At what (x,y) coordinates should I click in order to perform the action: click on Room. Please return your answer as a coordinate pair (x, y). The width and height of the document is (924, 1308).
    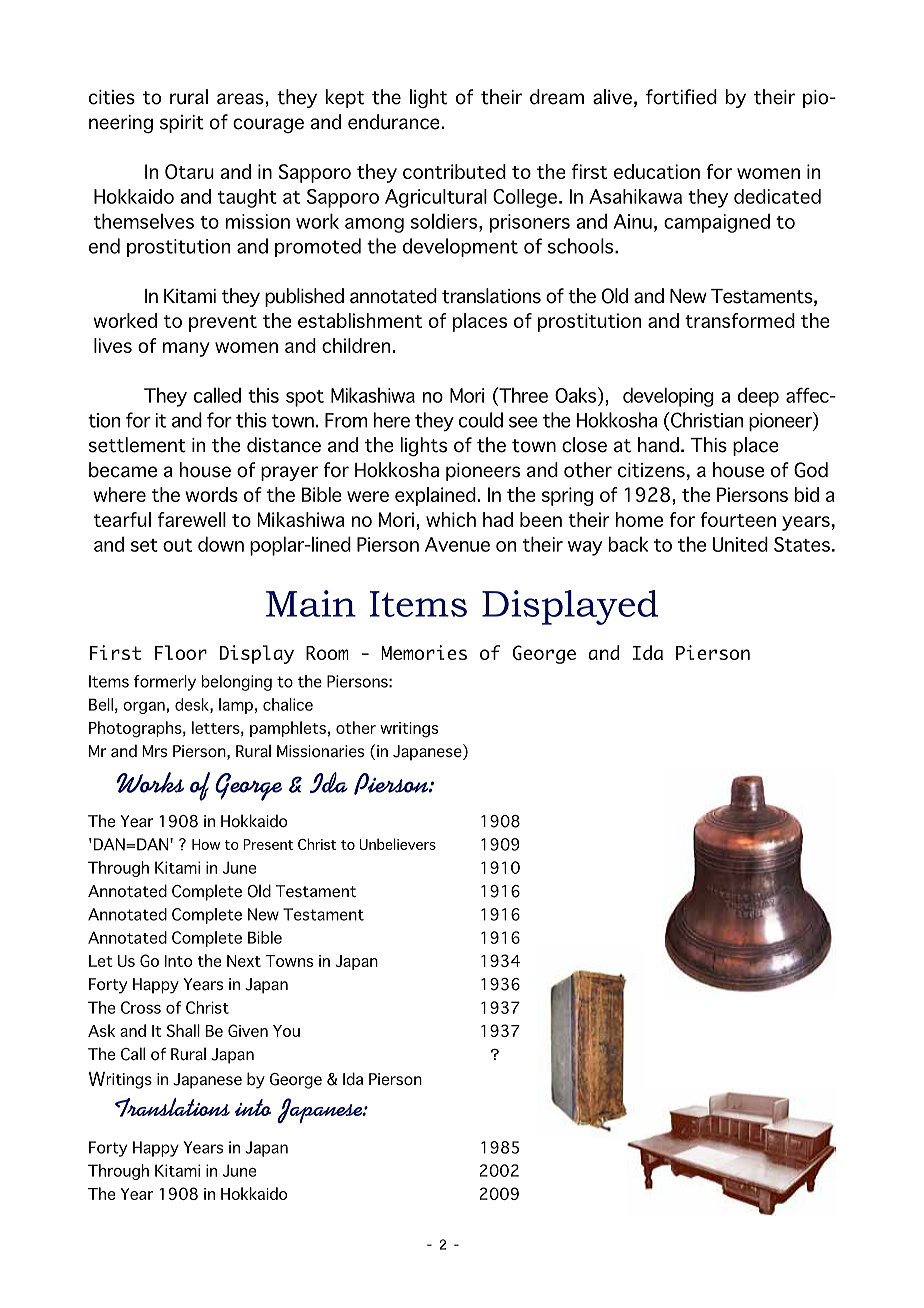
    Looking at the image, I should click on (327, 653).
